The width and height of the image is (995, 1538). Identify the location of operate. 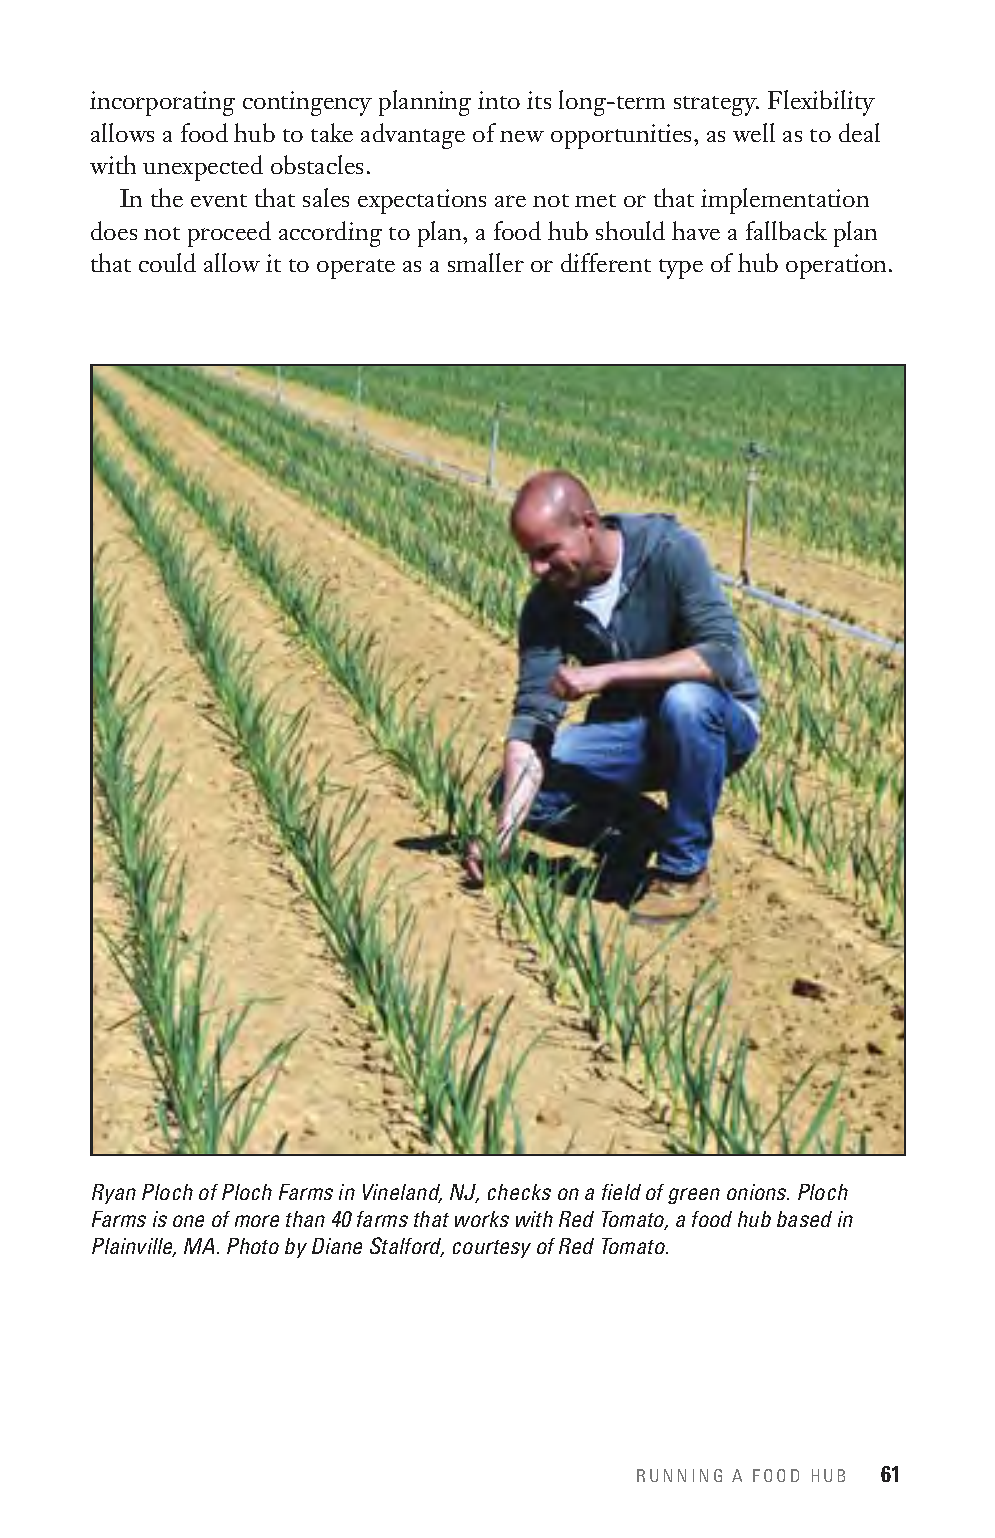
(356, 269).
